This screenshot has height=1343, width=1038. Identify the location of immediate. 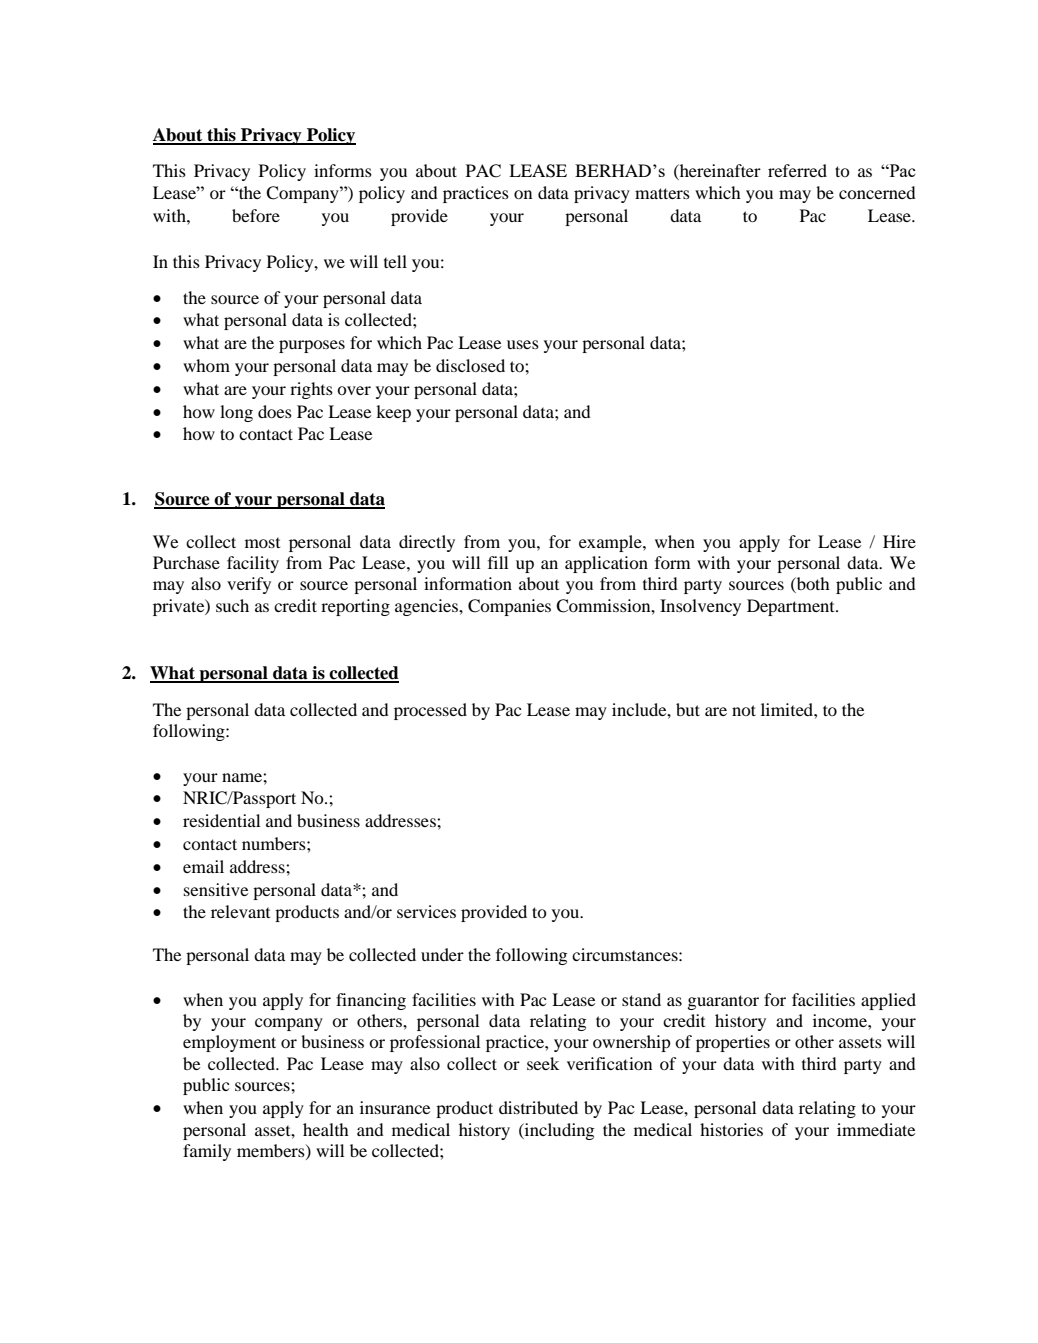
(876, 1129).
